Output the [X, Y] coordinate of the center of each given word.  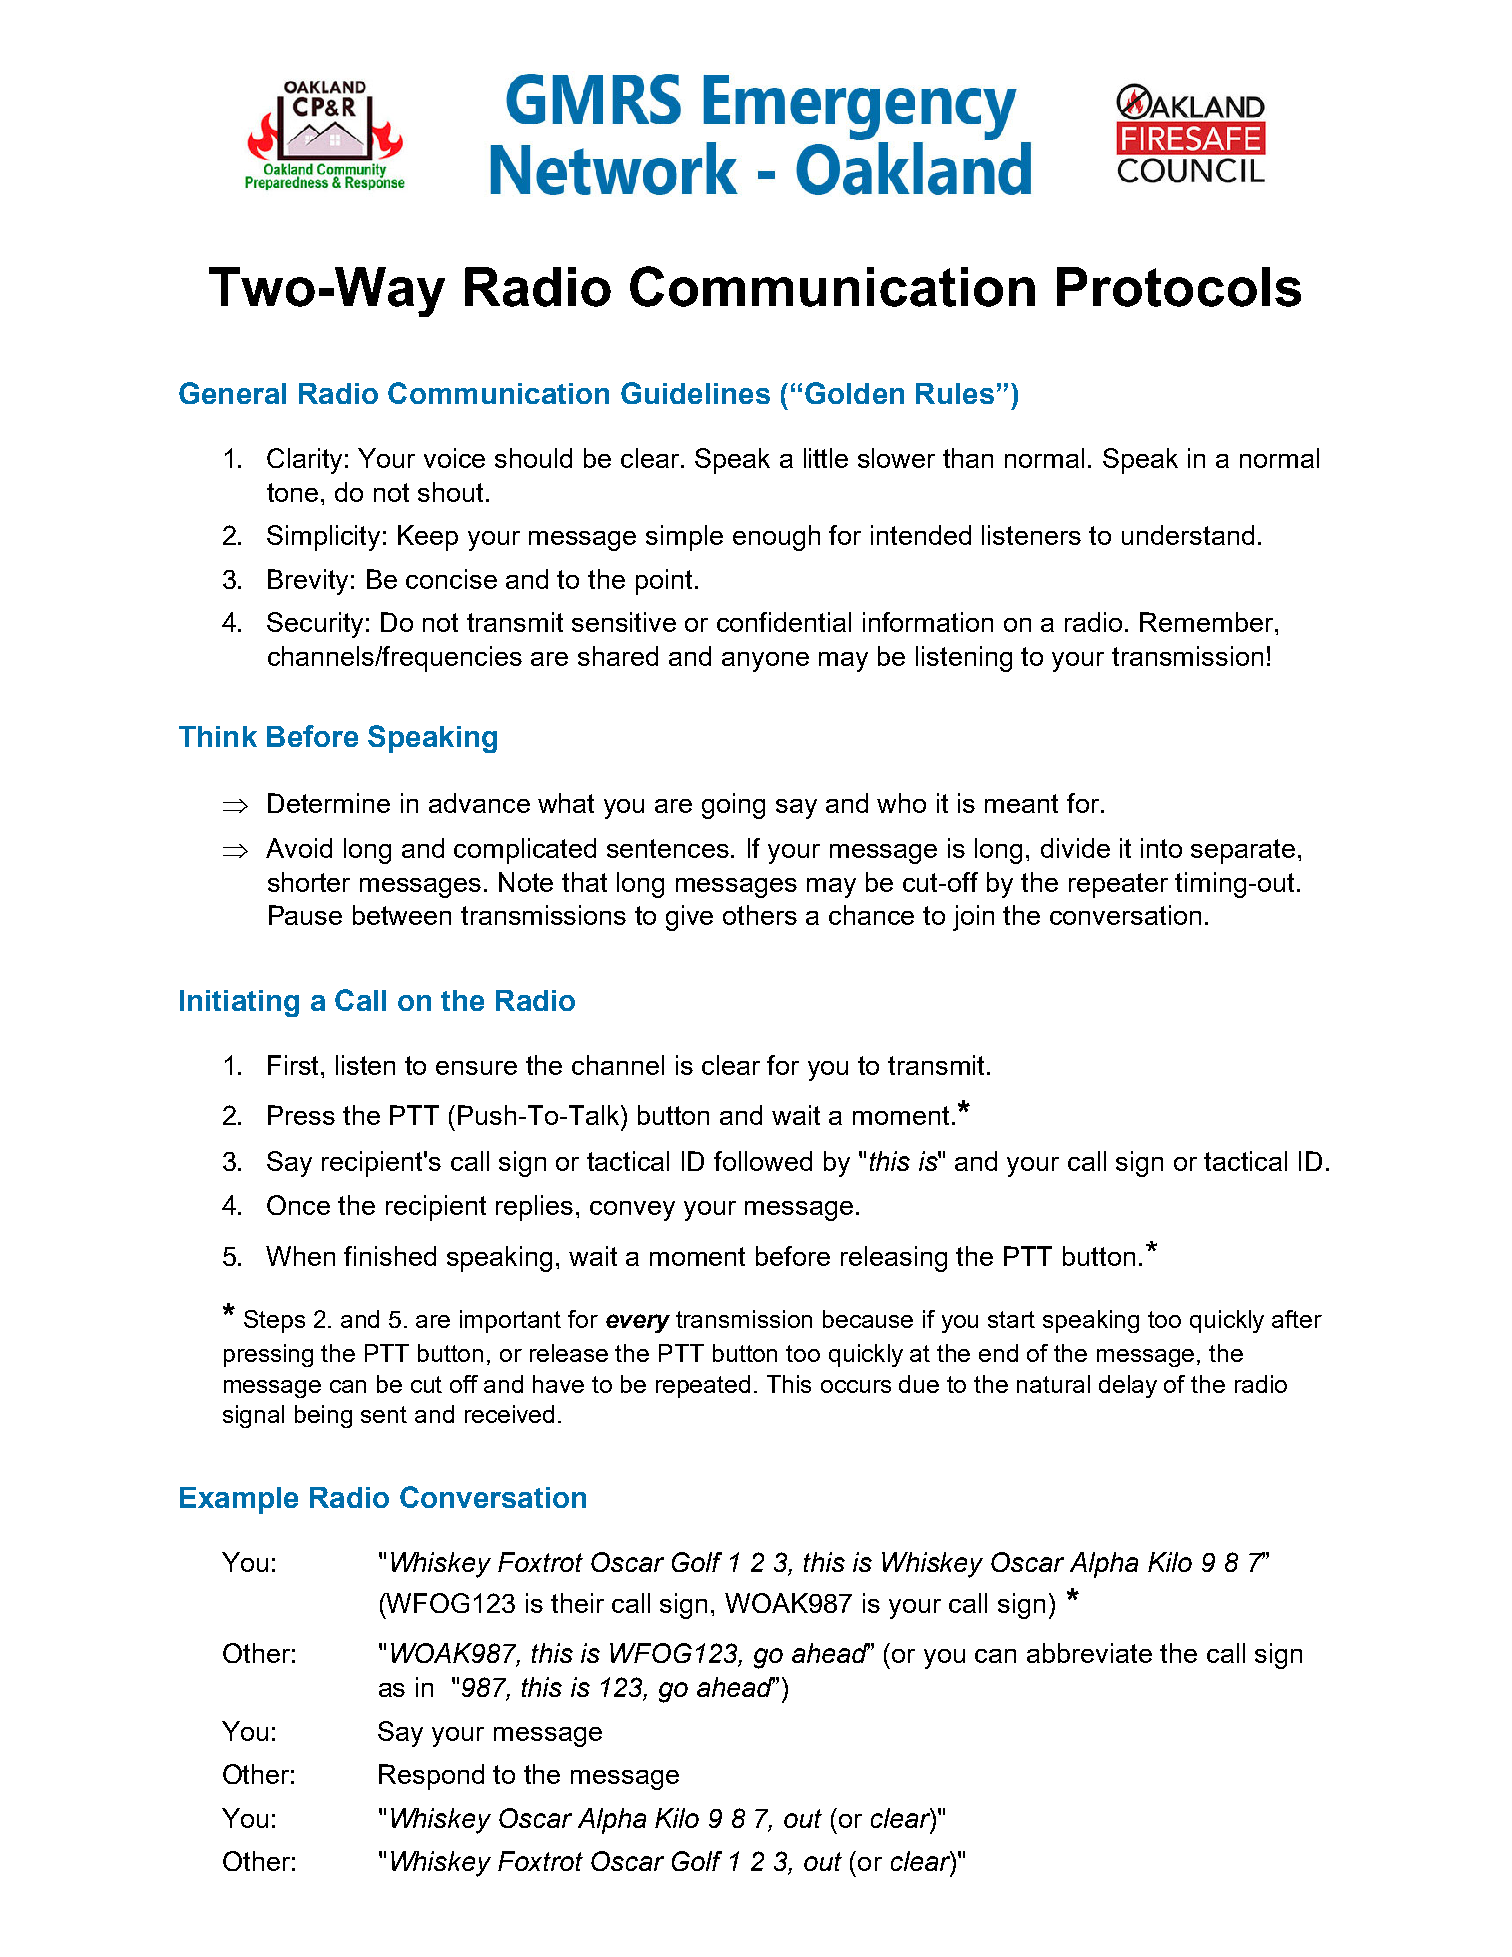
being [323, 1416]
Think [218, 736]
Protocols [1179, 287]
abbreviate [1089, 1653]
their [577, 1603]
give [689, 918]
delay [1128, 1386]
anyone [765, 662]
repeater [1118, 885]
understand [1188, 535]
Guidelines [695, 393]
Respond [431, 1777]
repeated [703, 1386]
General [232, 393]
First [295, 1065]
